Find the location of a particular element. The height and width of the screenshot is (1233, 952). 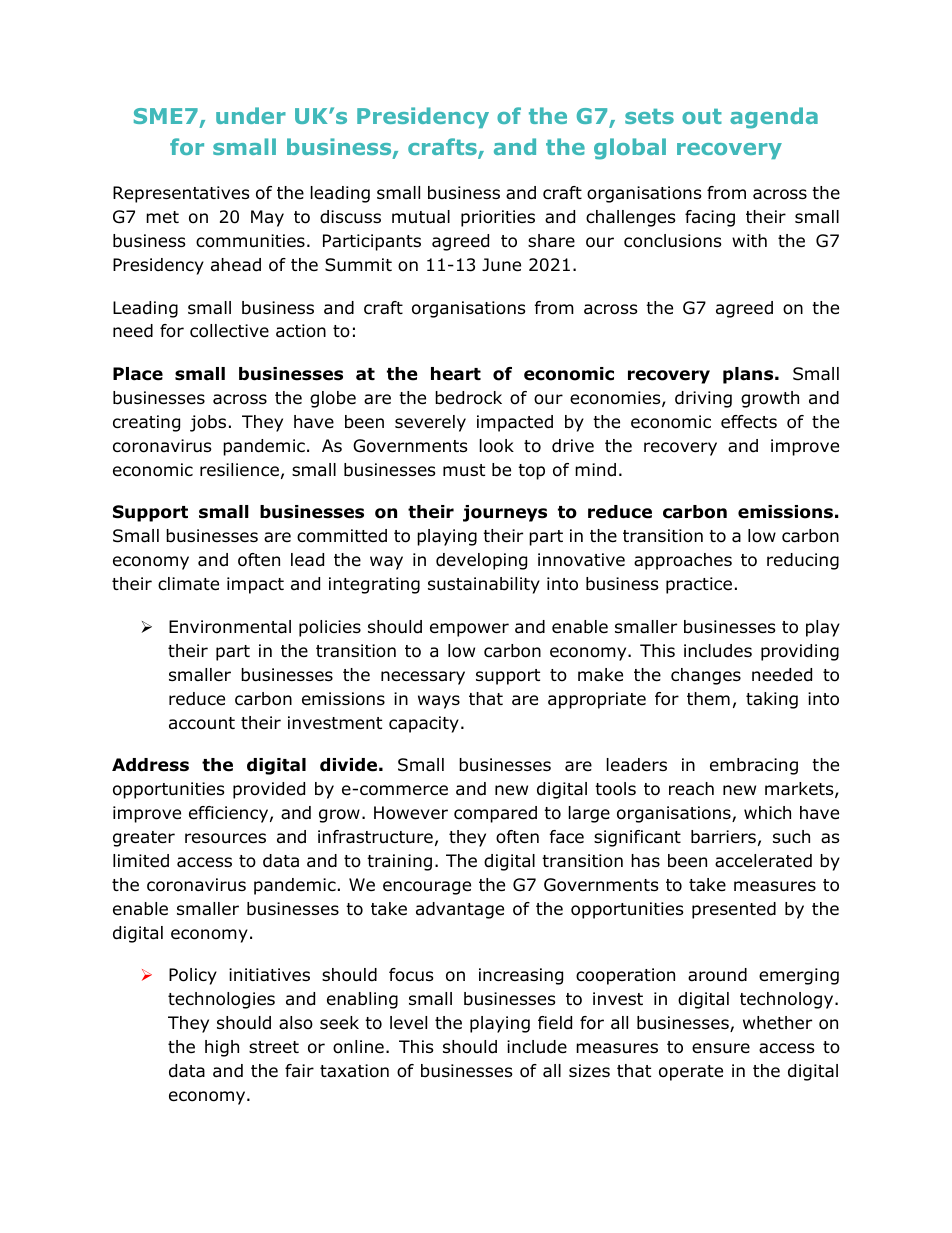

priorities is located at coordinates (498, 218).
